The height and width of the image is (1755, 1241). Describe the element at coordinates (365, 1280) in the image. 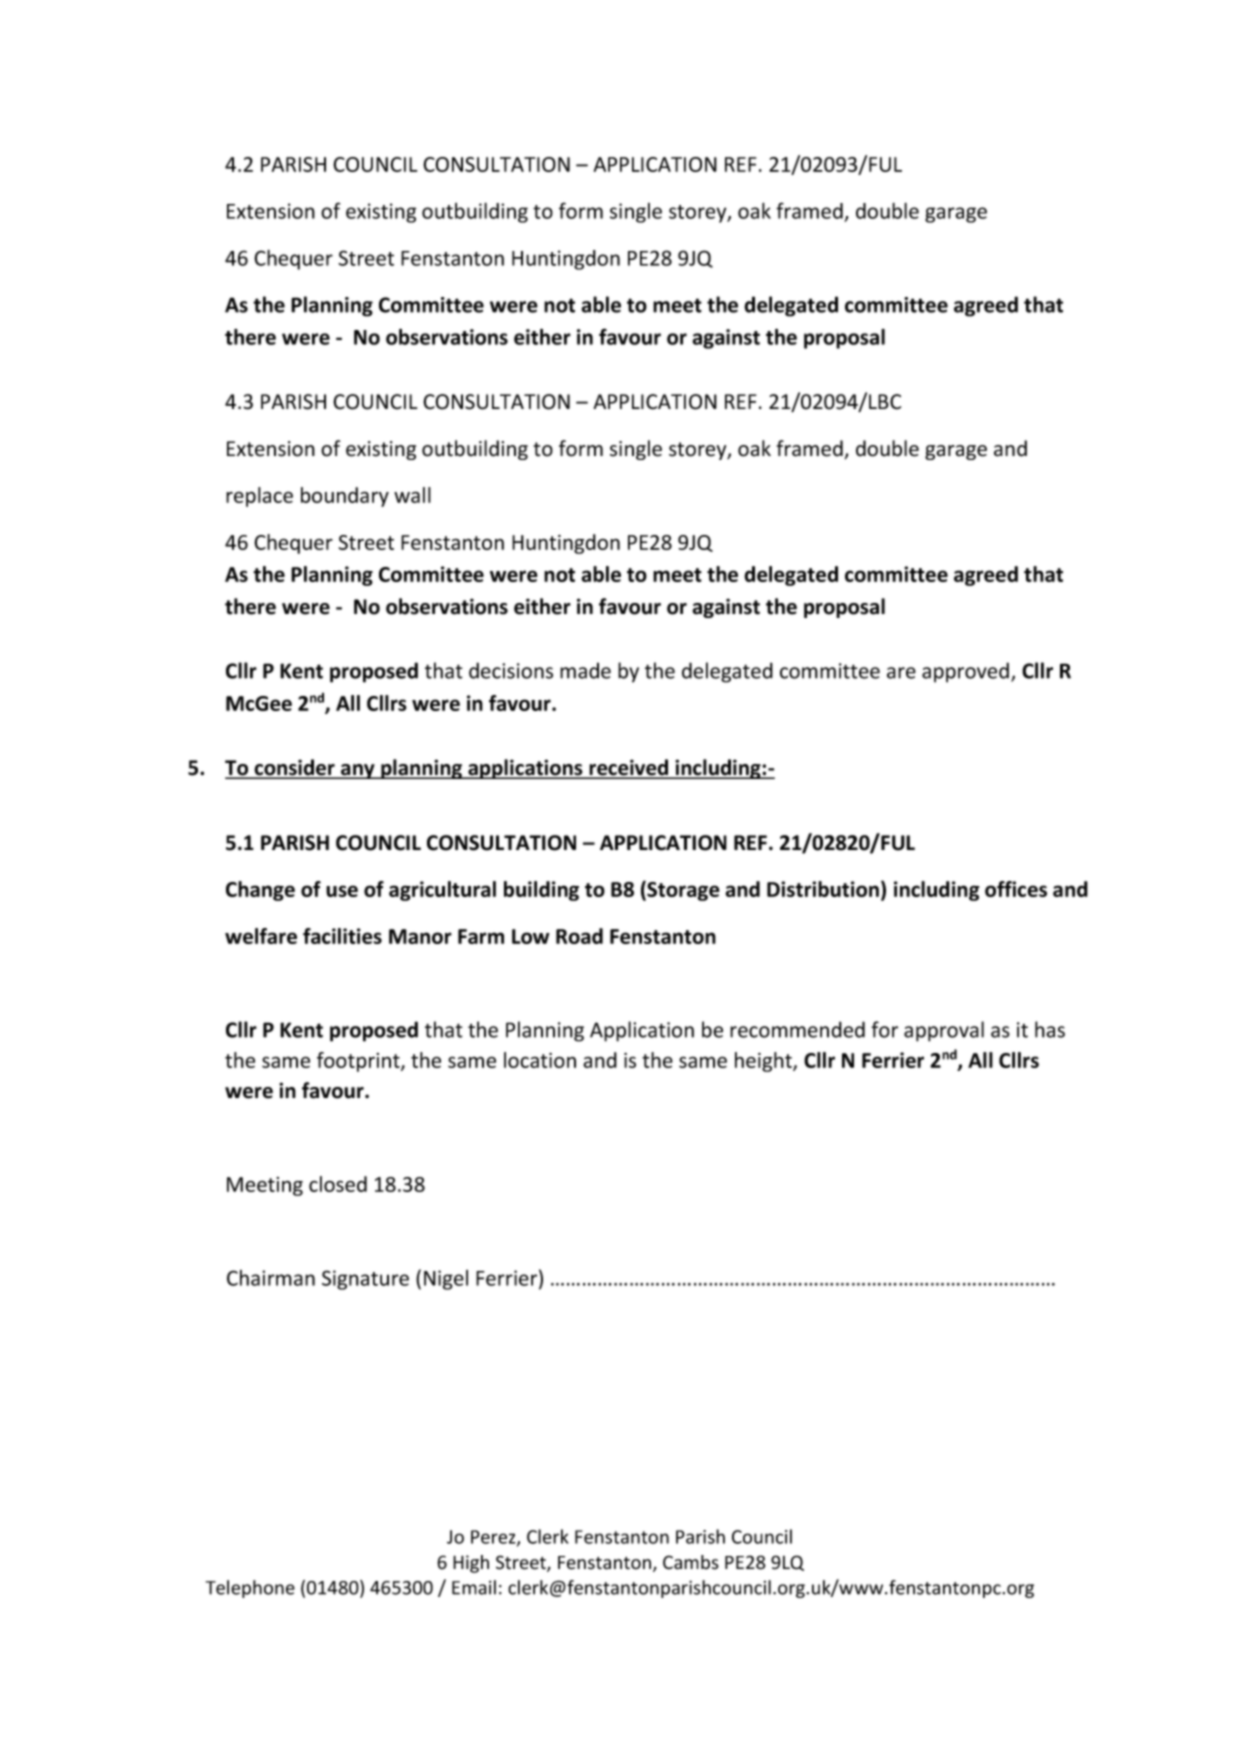

I see `Signature` at that location.
